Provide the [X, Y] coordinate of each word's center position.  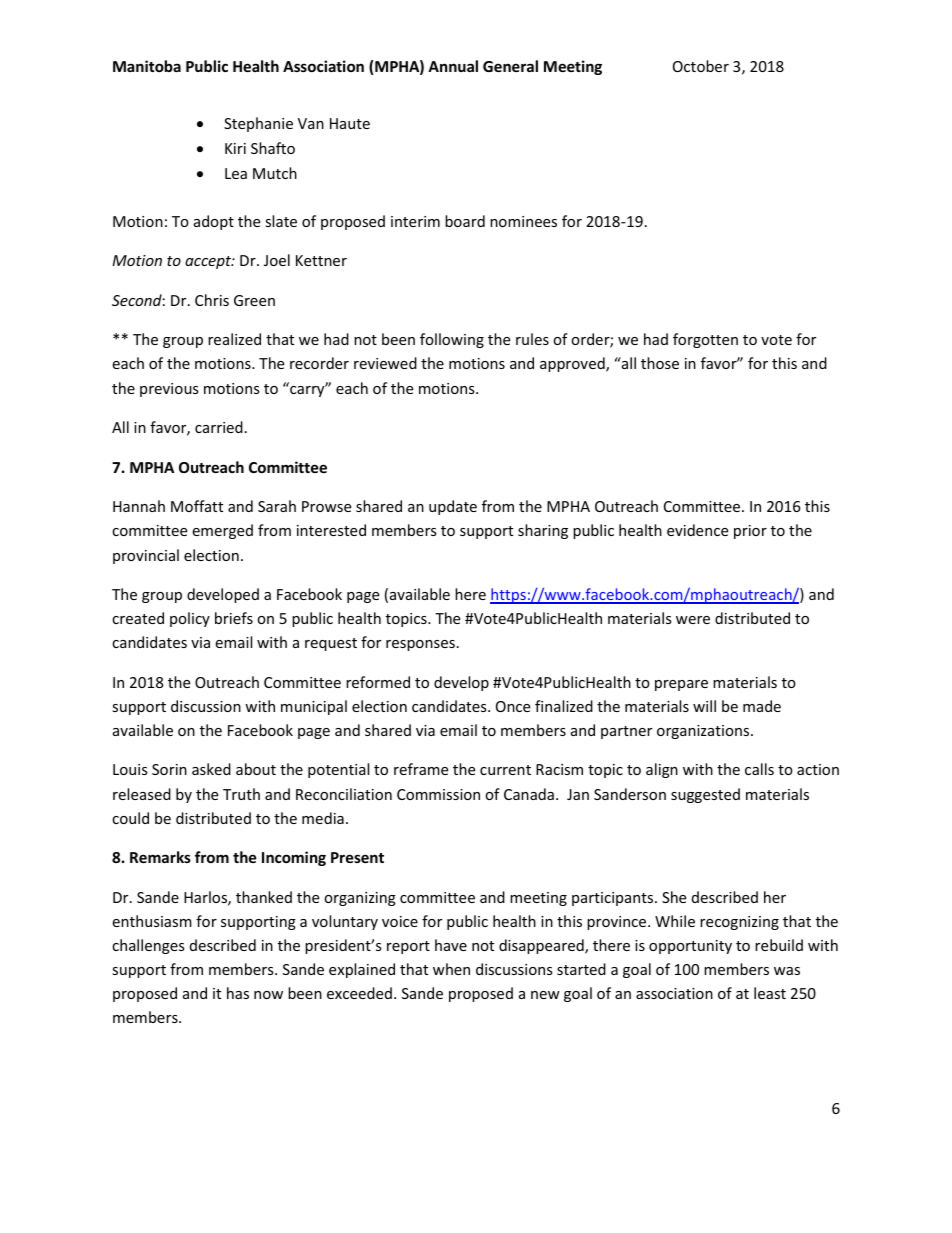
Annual [453, 66]
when [451, 969]
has [238, 993]
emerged [222, 531]
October [701, 66]
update [453, 507]
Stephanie [258, 124]
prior [750, 532]
